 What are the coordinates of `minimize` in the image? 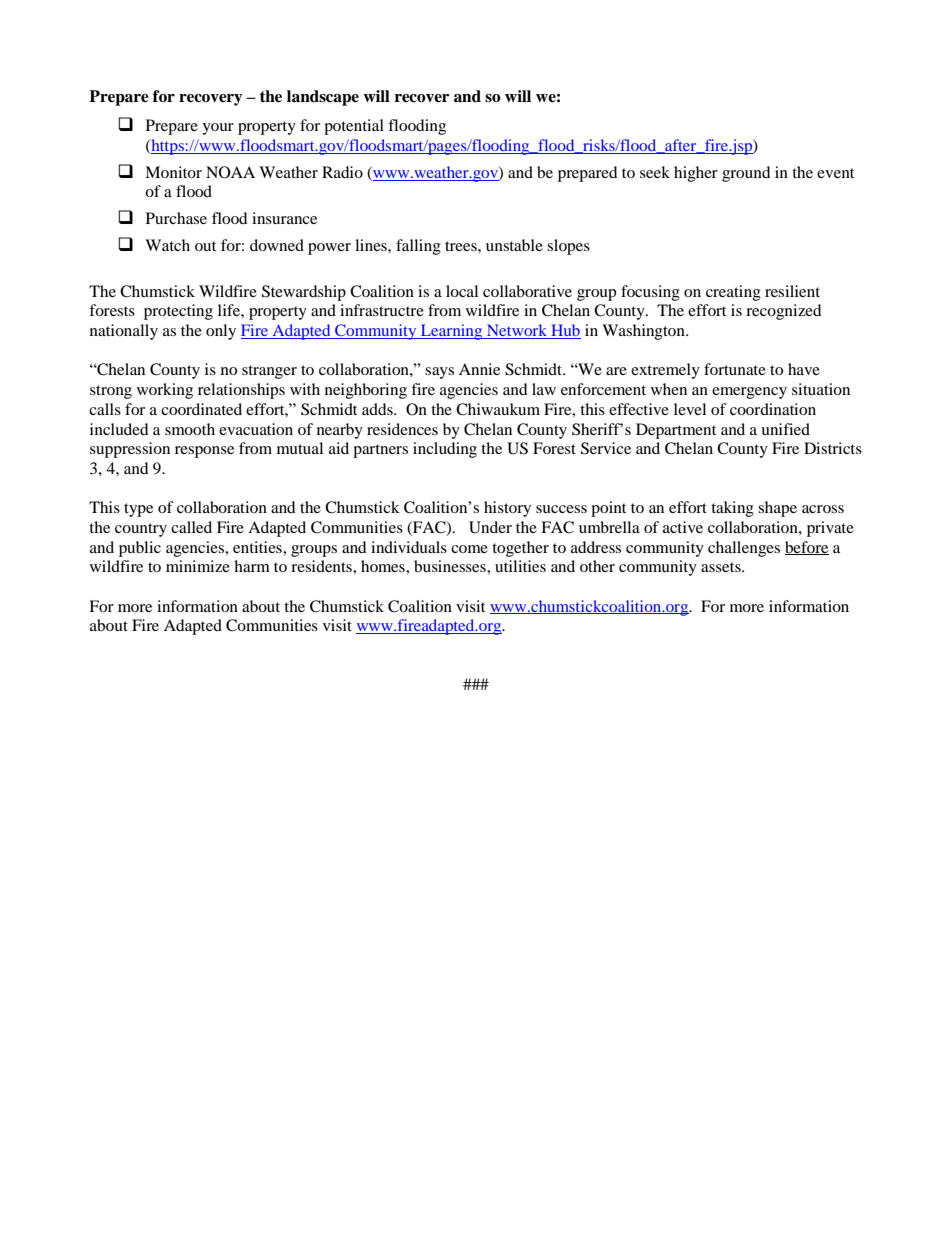 It's located at (198, 566).
